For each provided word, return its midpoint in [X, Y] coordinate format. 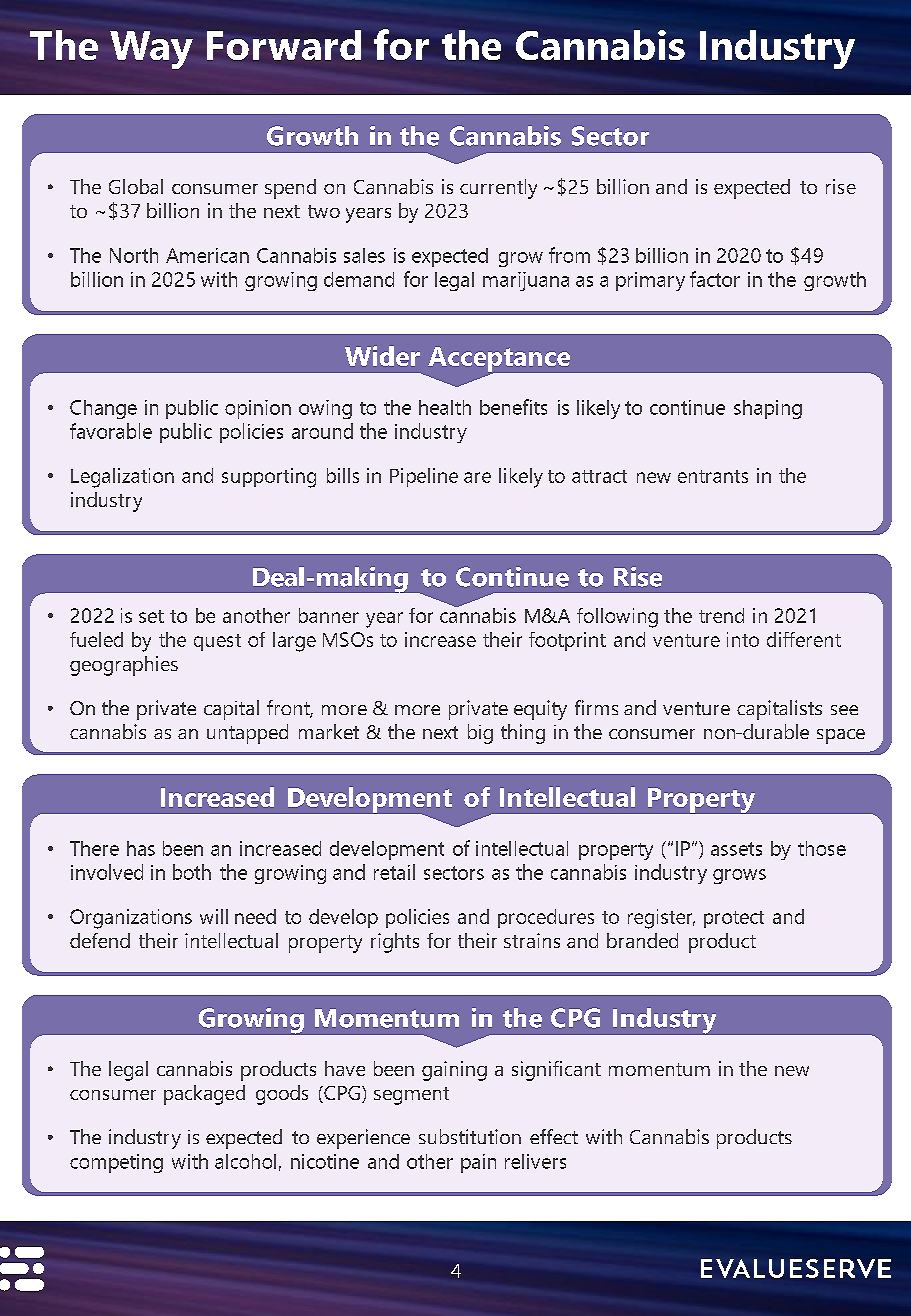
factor [715, 279]
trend [721, 615]
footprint [567, 641]
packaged [204, 1095]
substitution [470, 1136]
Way [151, 50]
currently [498, 189]
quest [217, 642]
